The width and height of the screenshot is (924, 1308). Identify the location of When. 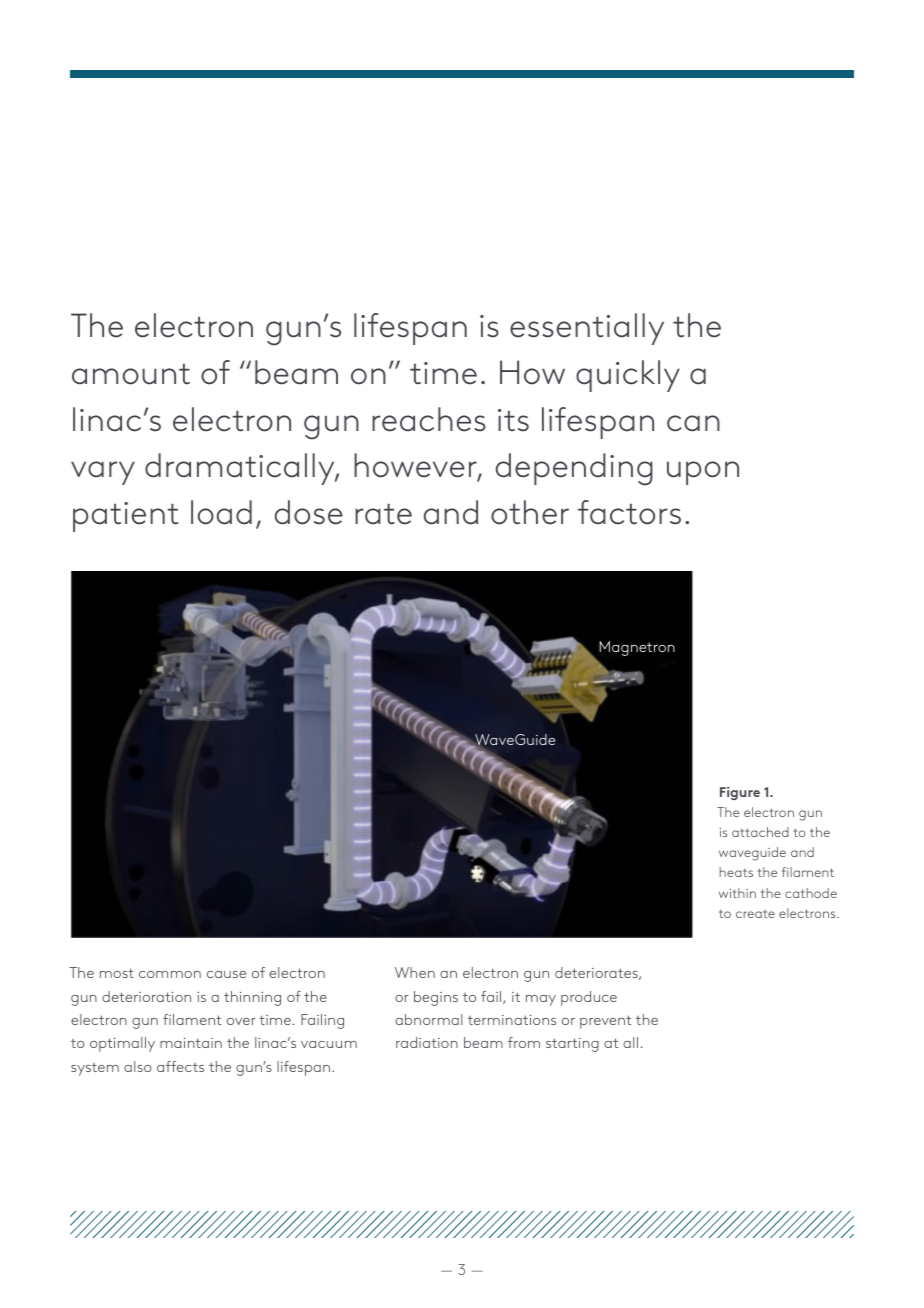
(415, 972).
